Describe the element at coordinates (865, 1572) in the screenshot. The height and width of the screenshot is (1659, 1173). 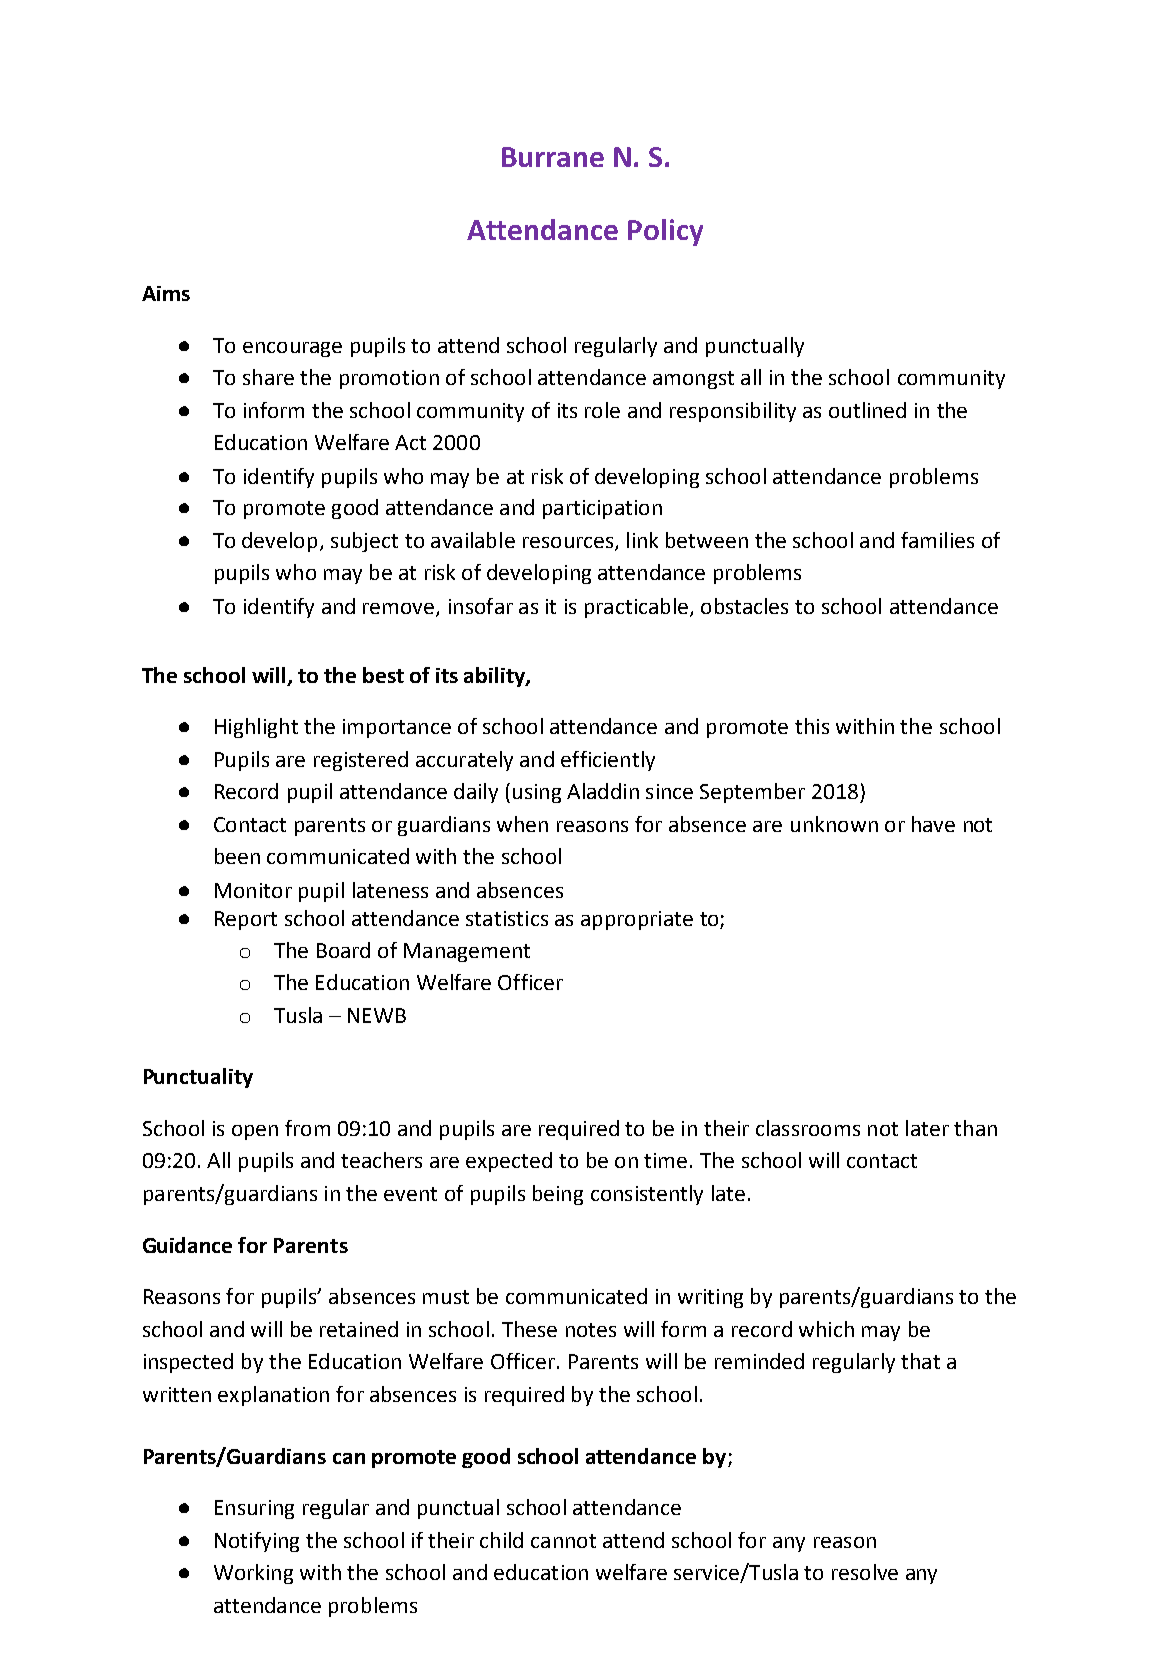
I see `resolve` at that location.
